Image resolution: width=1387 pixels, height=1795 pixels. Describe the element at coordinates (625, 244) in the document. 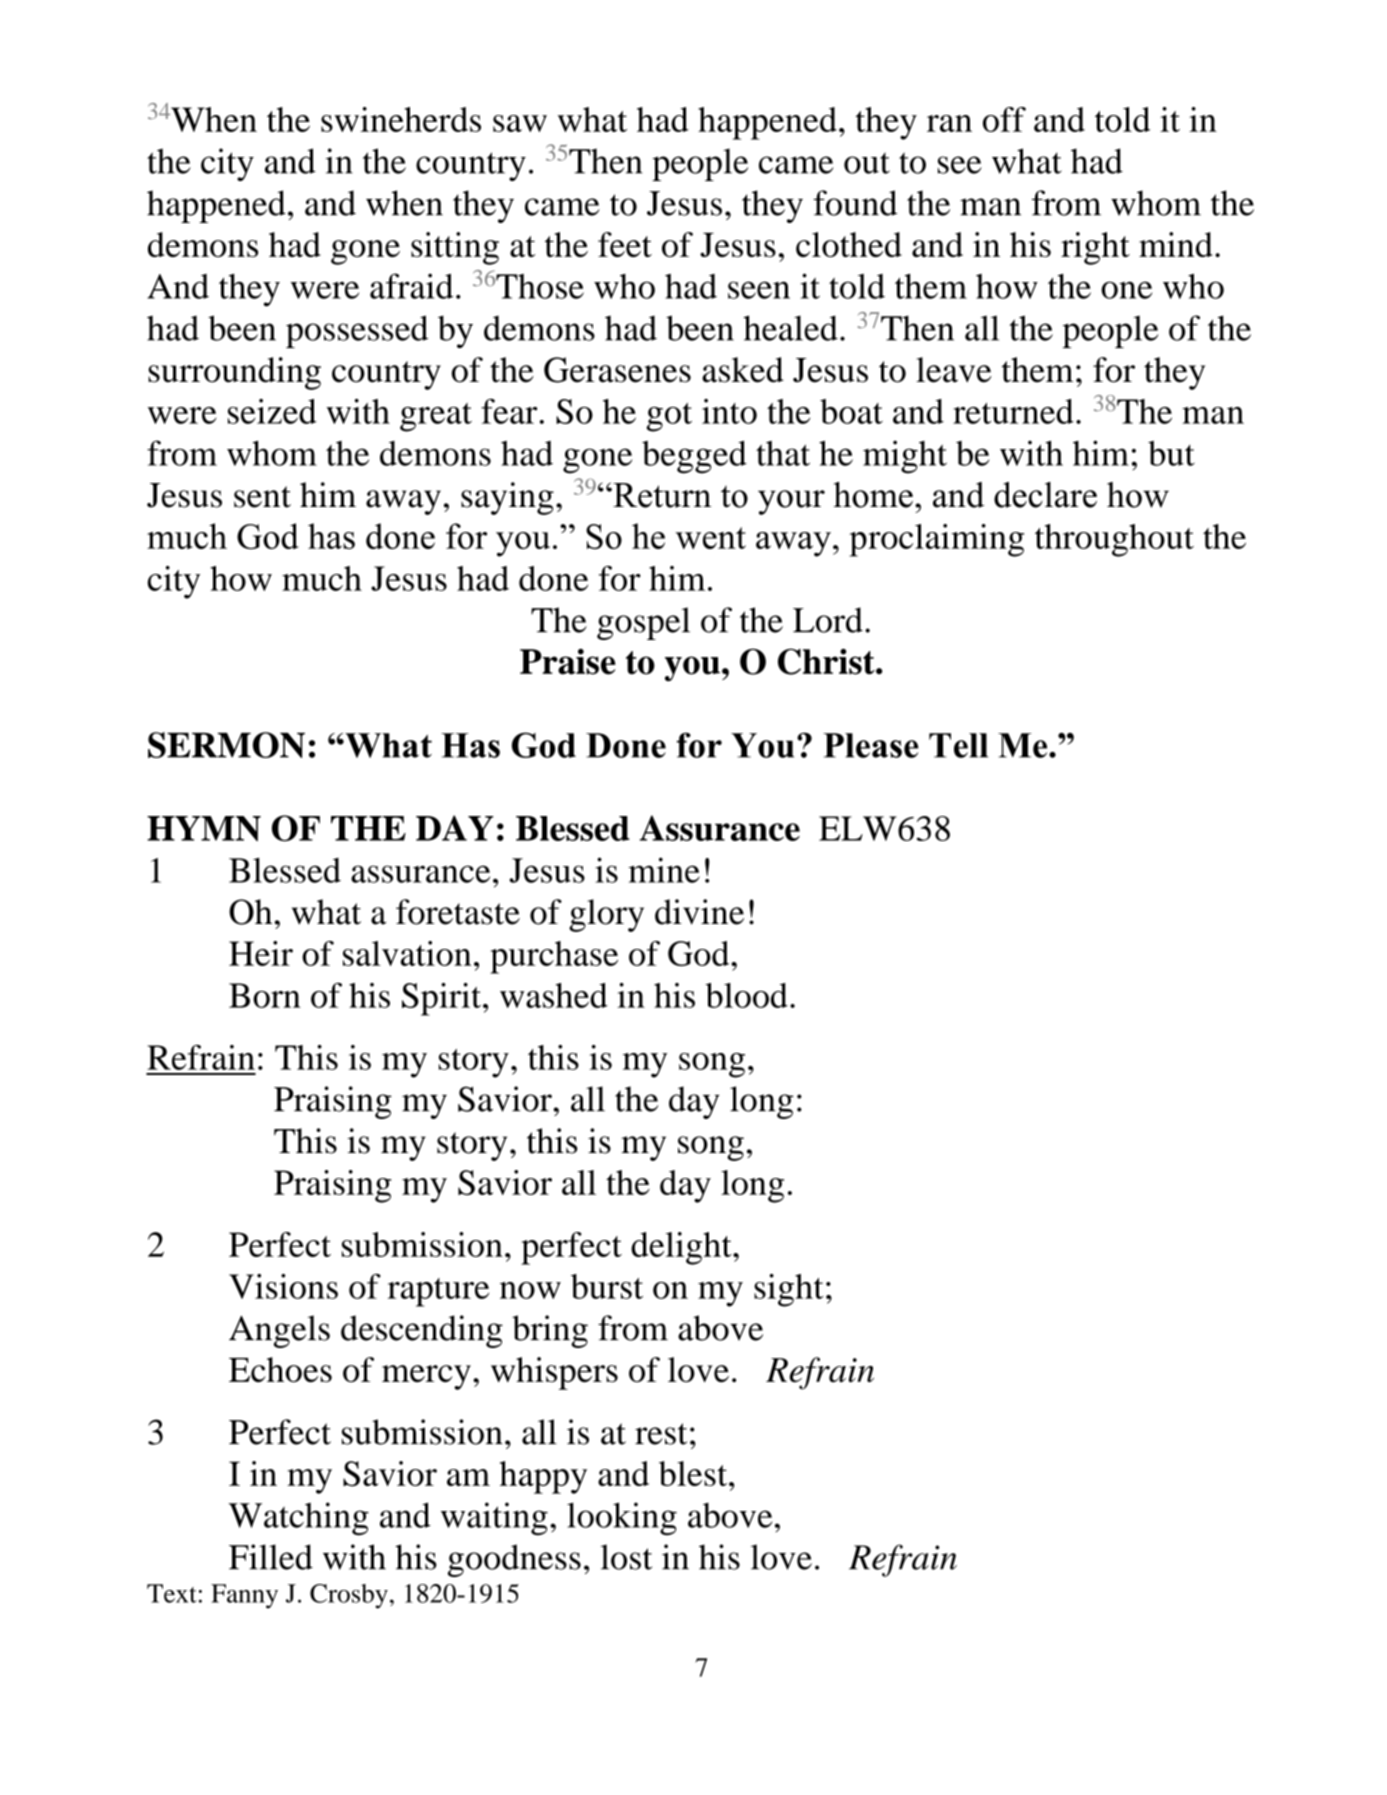

I see `feet` at that location.
